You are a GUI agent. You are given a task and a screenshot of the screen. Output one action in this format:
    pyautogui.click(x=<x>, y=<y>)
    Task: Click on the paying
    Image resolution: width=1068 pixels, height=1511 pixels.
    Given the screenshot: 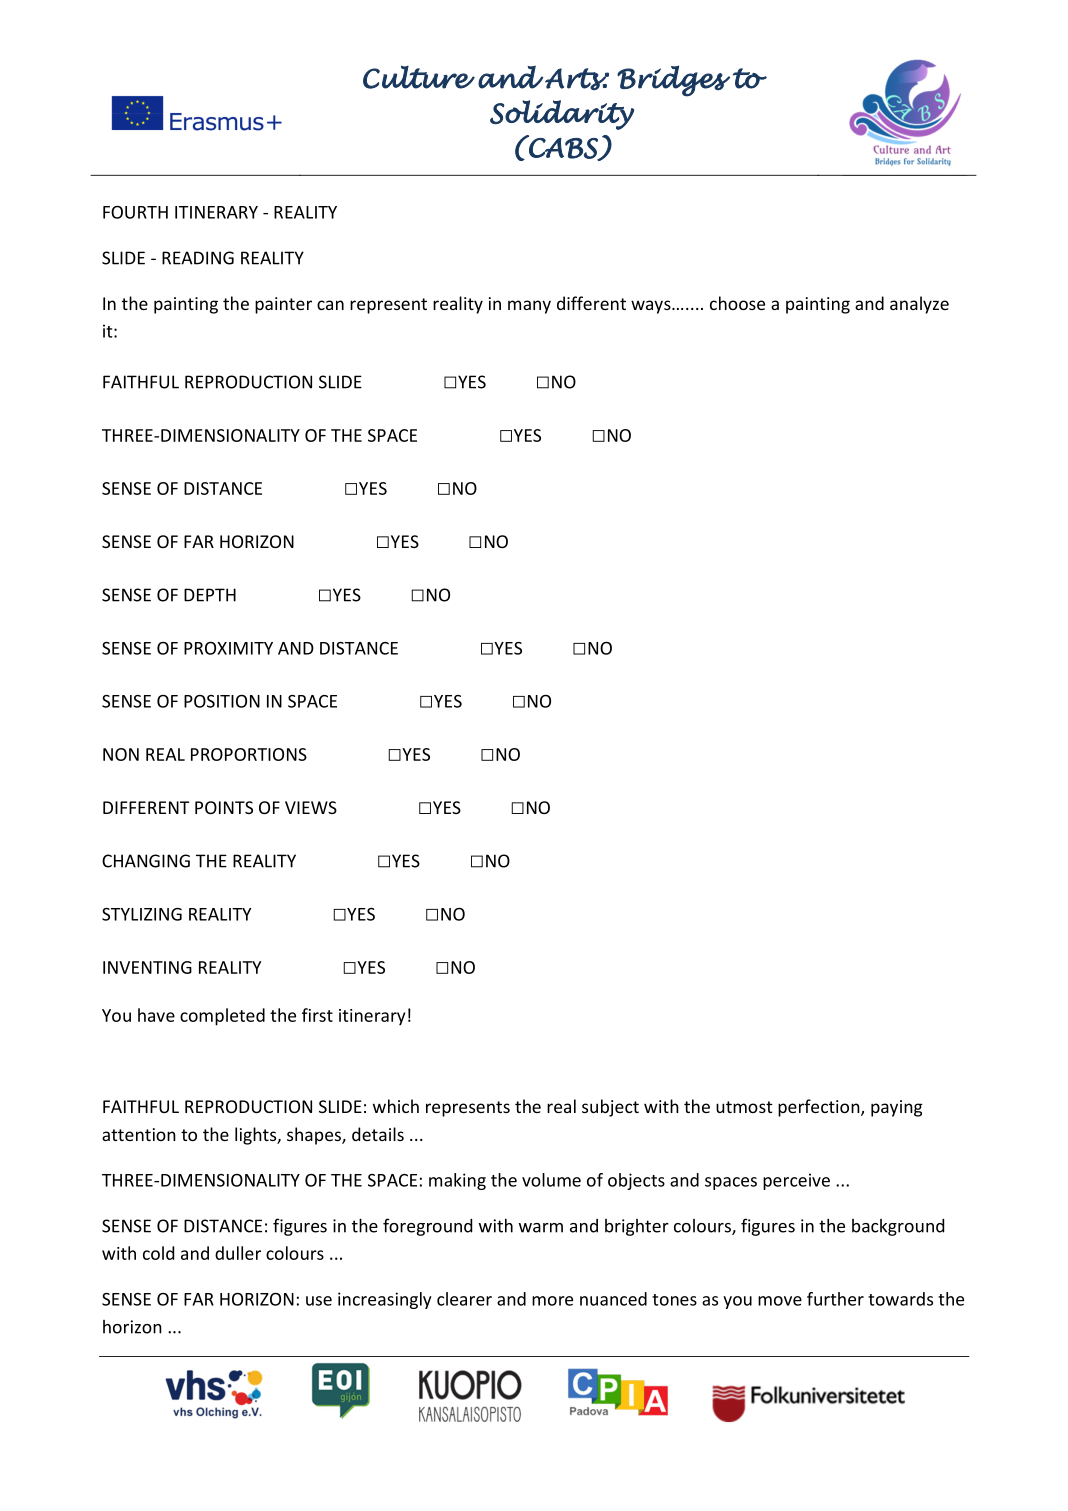 What is the action you would take?
    pyautogui.click(x=897, y=1108)
